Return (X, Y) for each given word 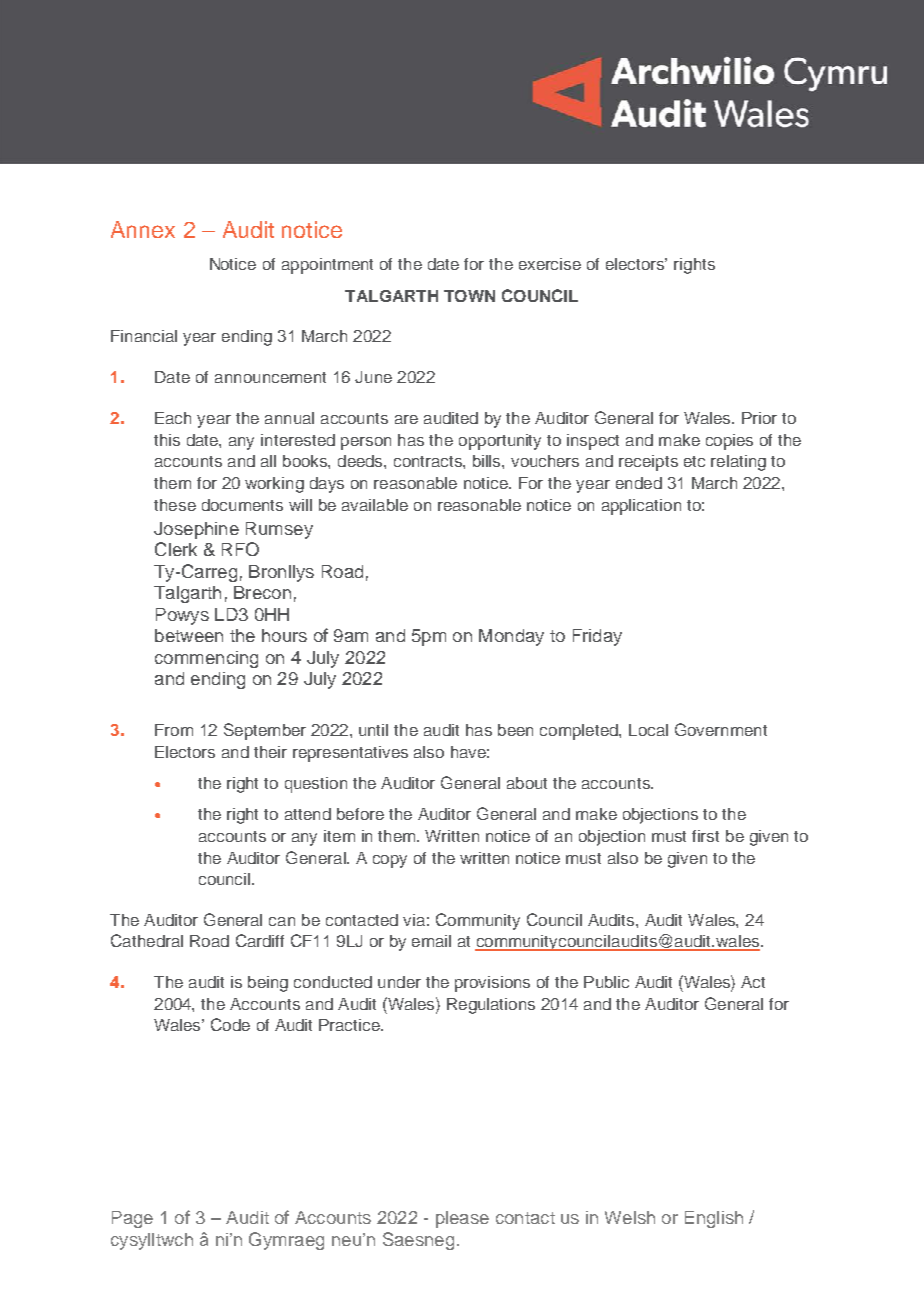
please (462, 1219)
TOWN (469, 296)
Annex (143, 229)
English (714, 1219)
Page (132, 1219)
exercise (550, 264)
